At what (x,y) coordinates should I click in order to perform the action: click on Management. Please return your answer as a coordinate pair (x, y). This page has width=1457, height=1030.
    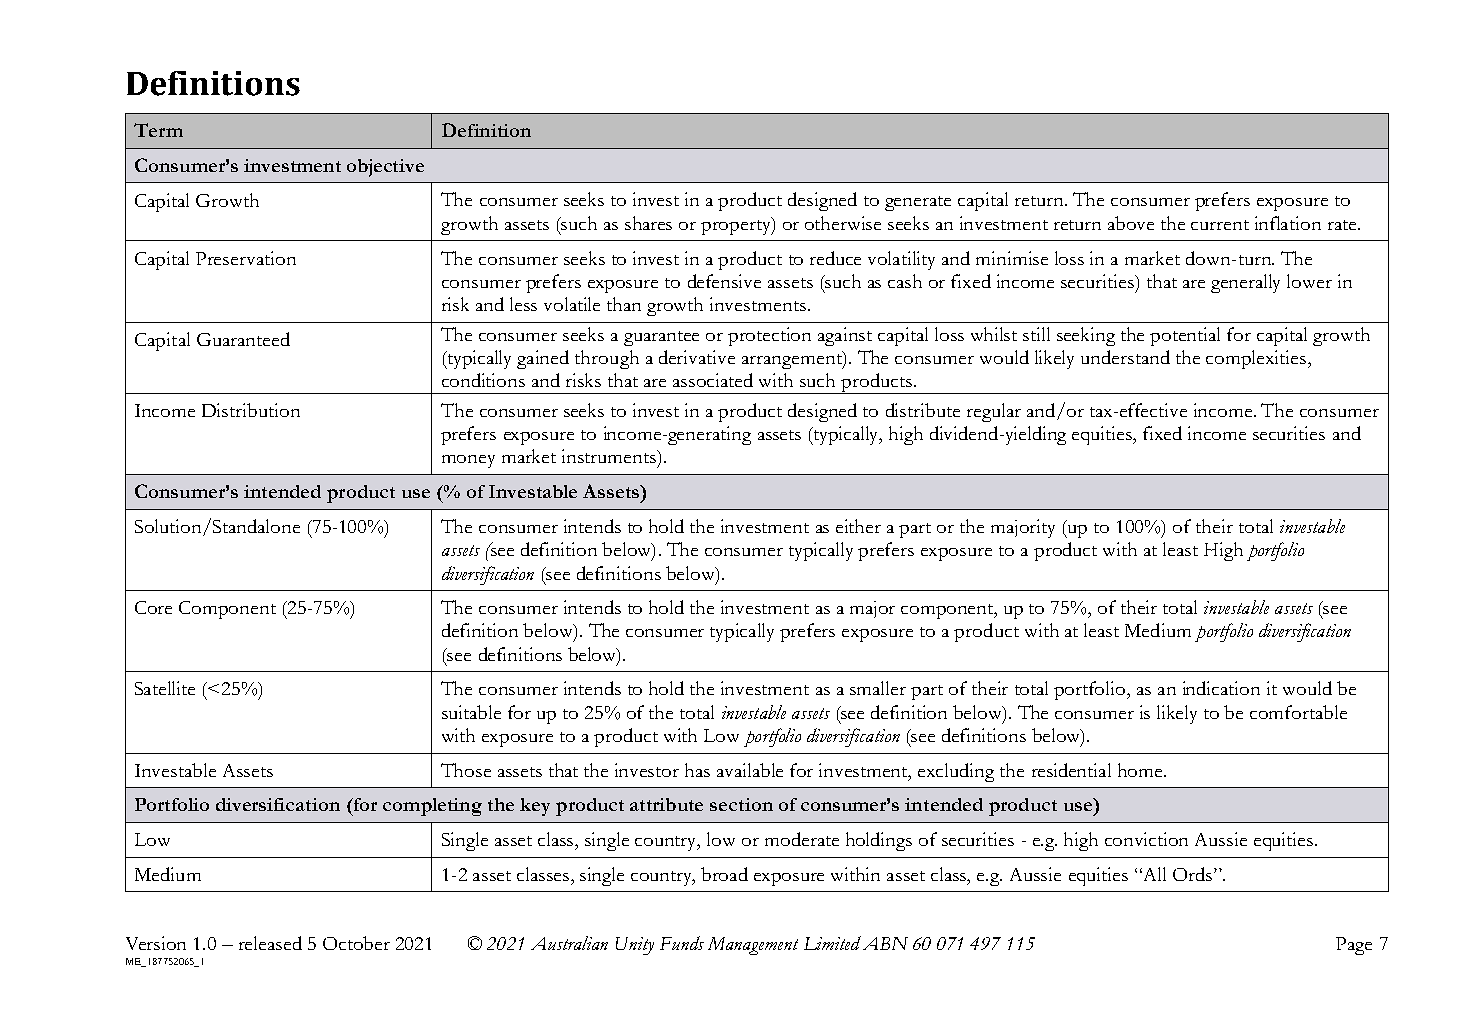
    Looking at the image, I should click on (753, 946).
